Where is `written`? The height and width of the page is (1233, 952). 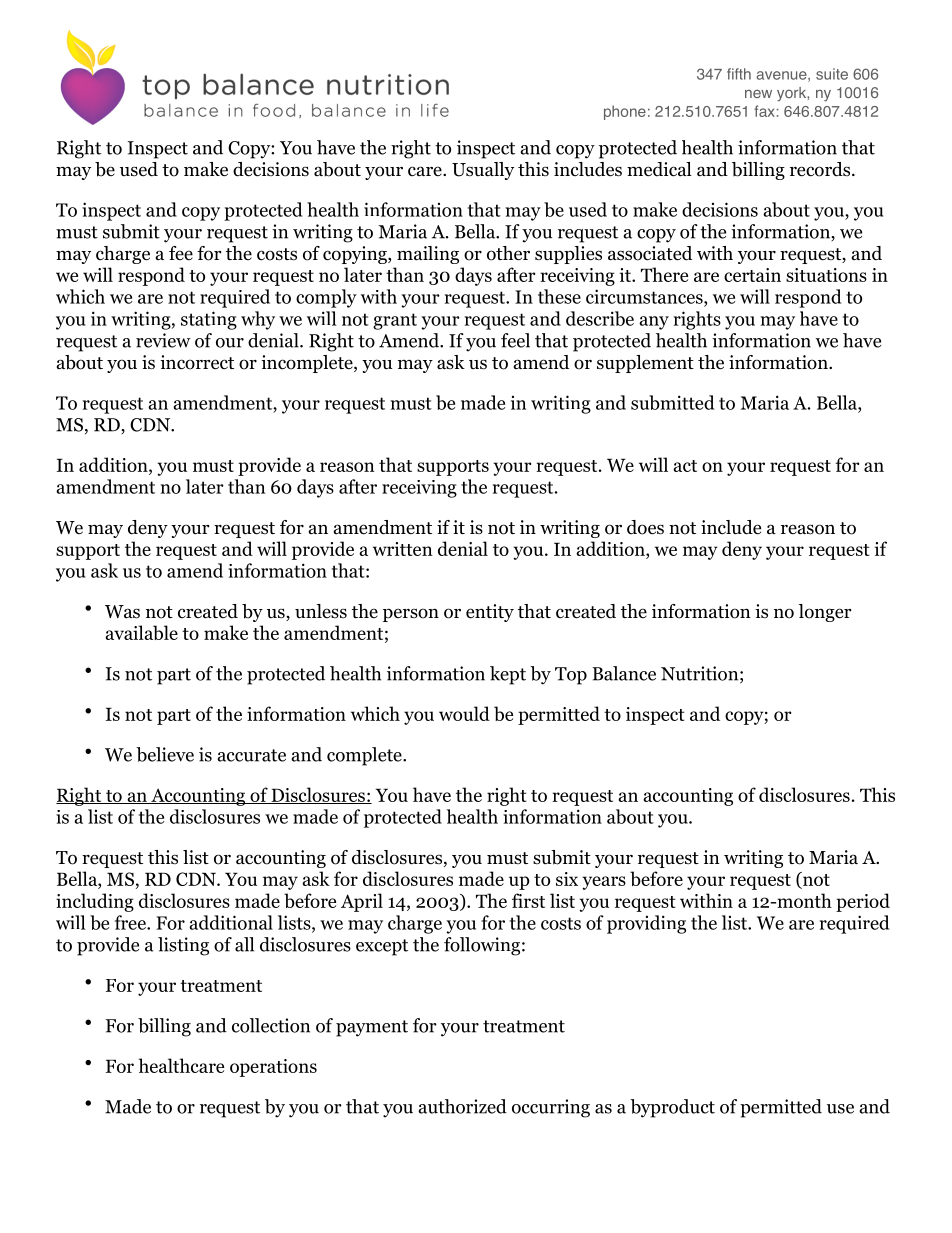
written is located at coordinates (403, 549).
